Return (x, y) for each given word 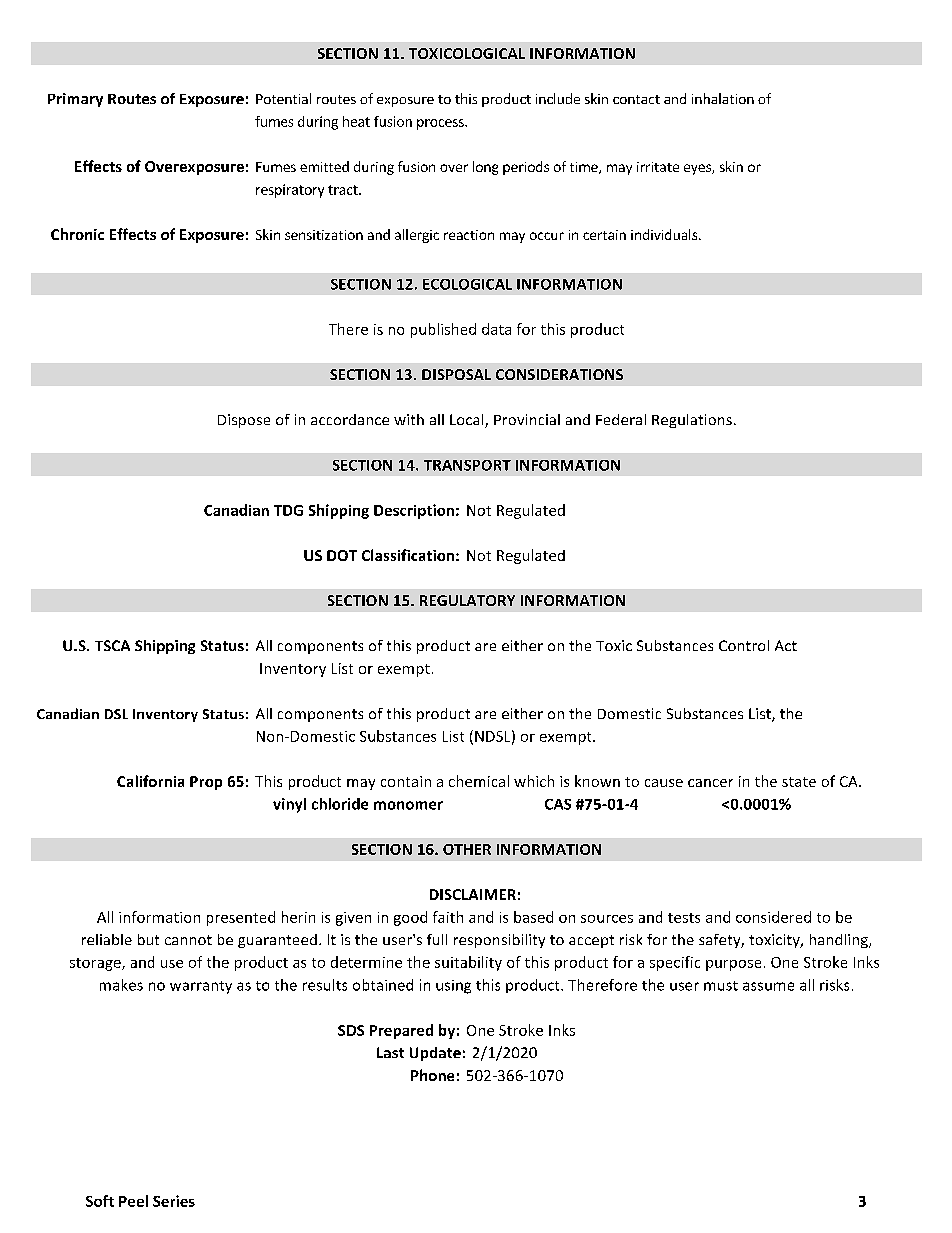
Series (174, 1201)
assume (768, 986)
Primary (75, 100)
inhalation (723, 98)
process (441, 124)
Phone (432, 1075)
